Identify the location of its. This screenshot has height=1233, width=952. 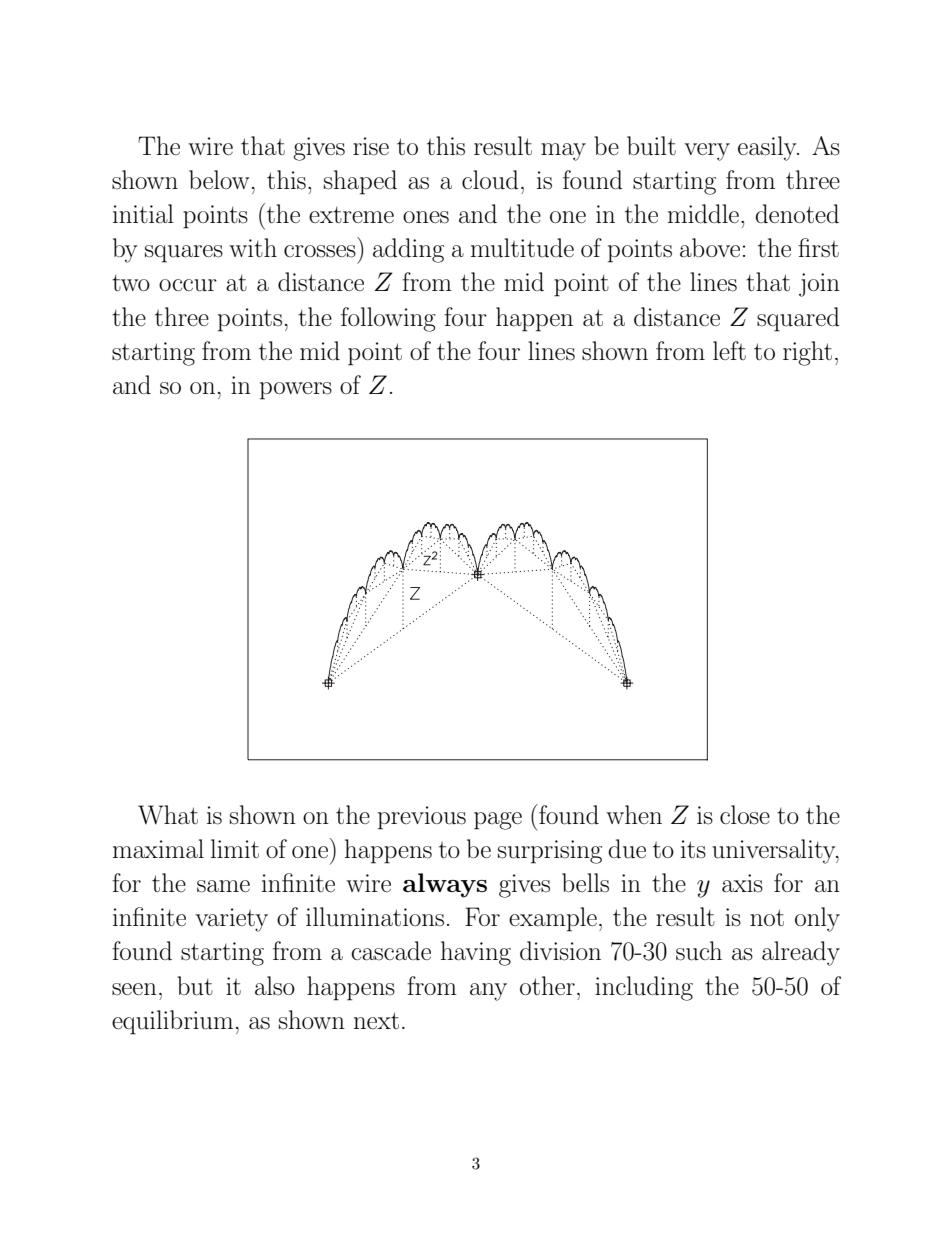
(693, 849).
